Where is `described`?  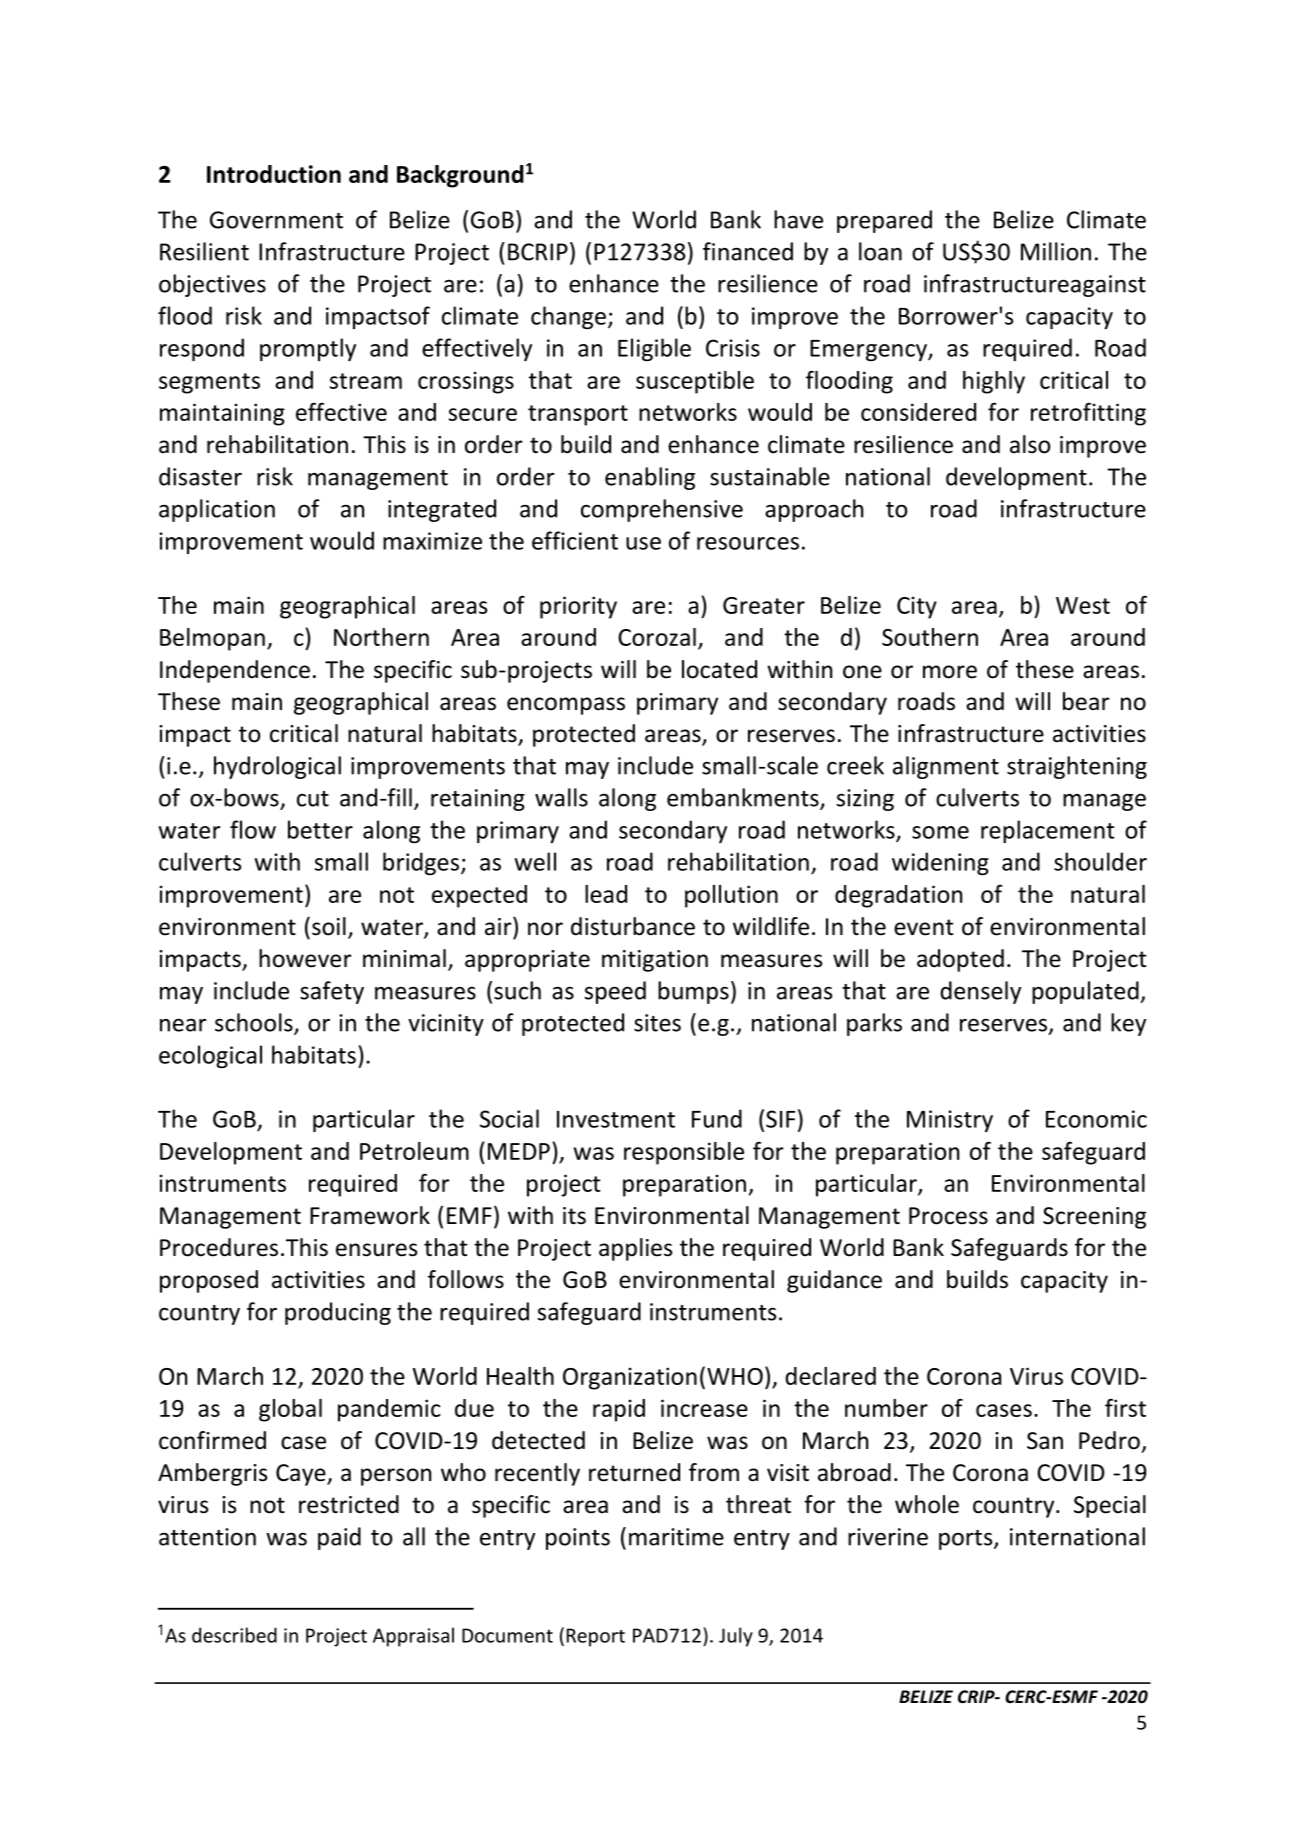
described is located at coordinates (234, 1635).
